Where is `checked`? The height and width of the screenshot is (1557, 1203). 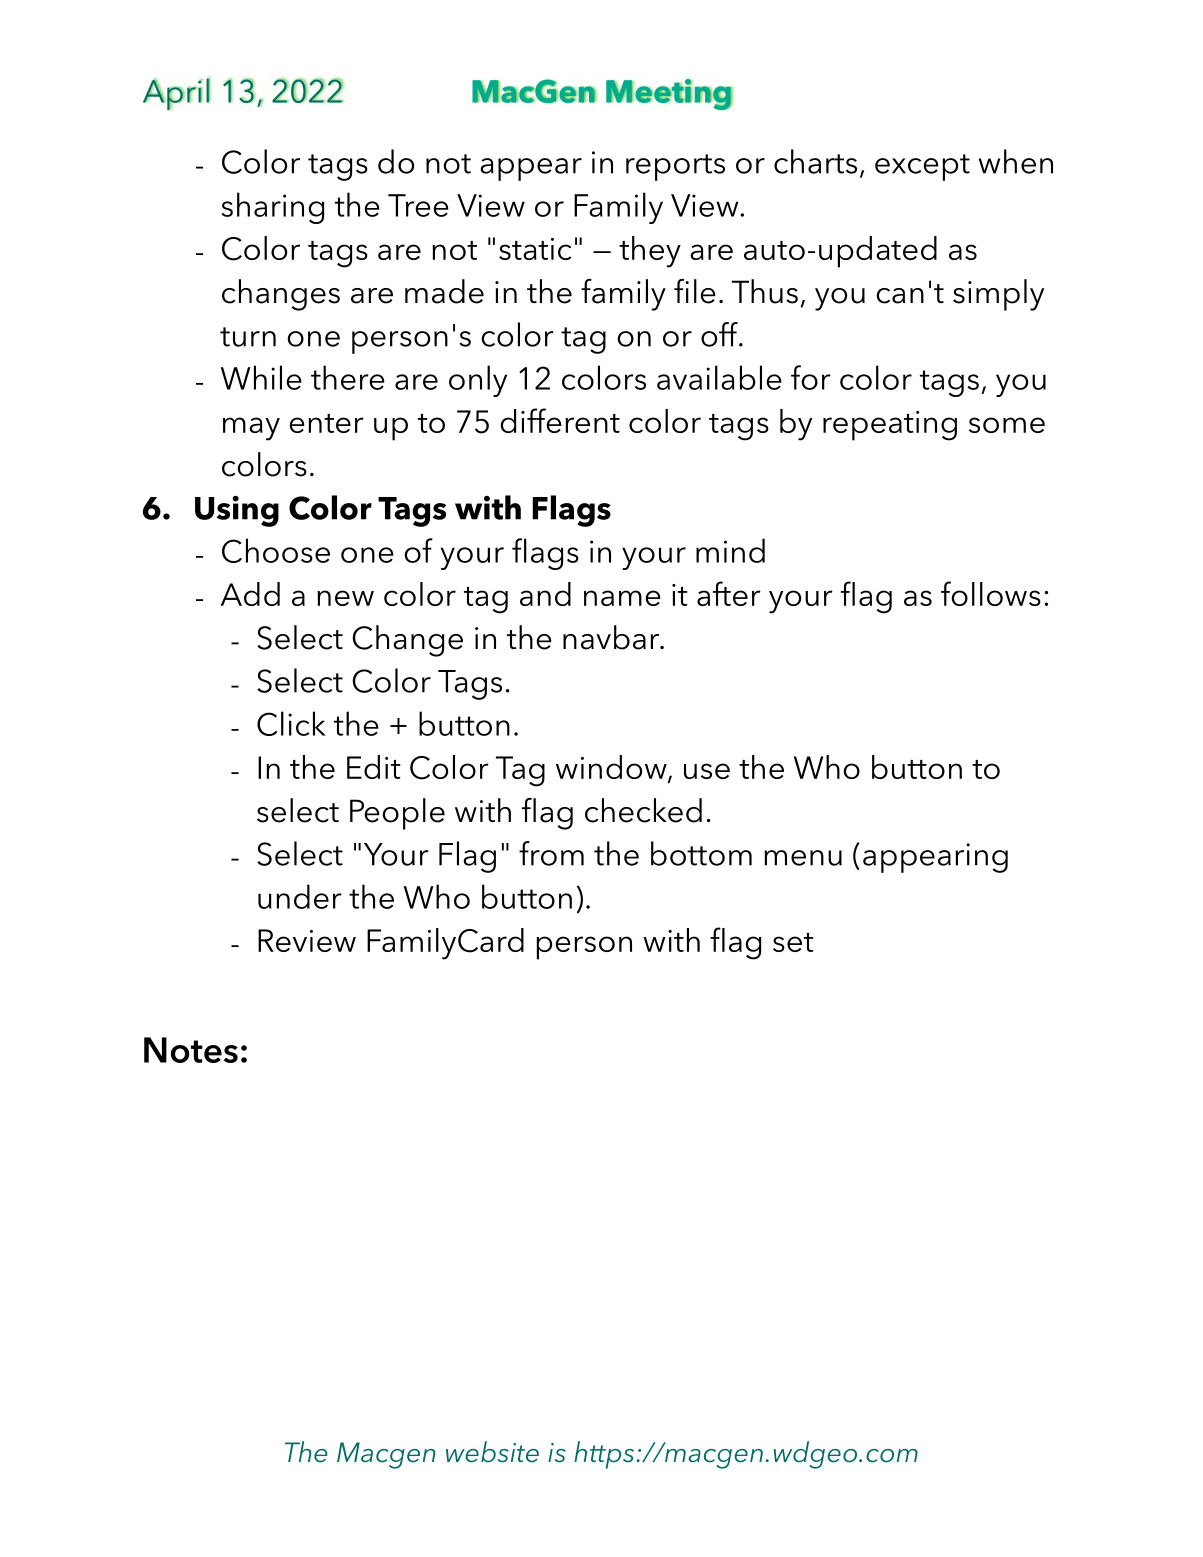
checked is located at coordinates (643, 810).
